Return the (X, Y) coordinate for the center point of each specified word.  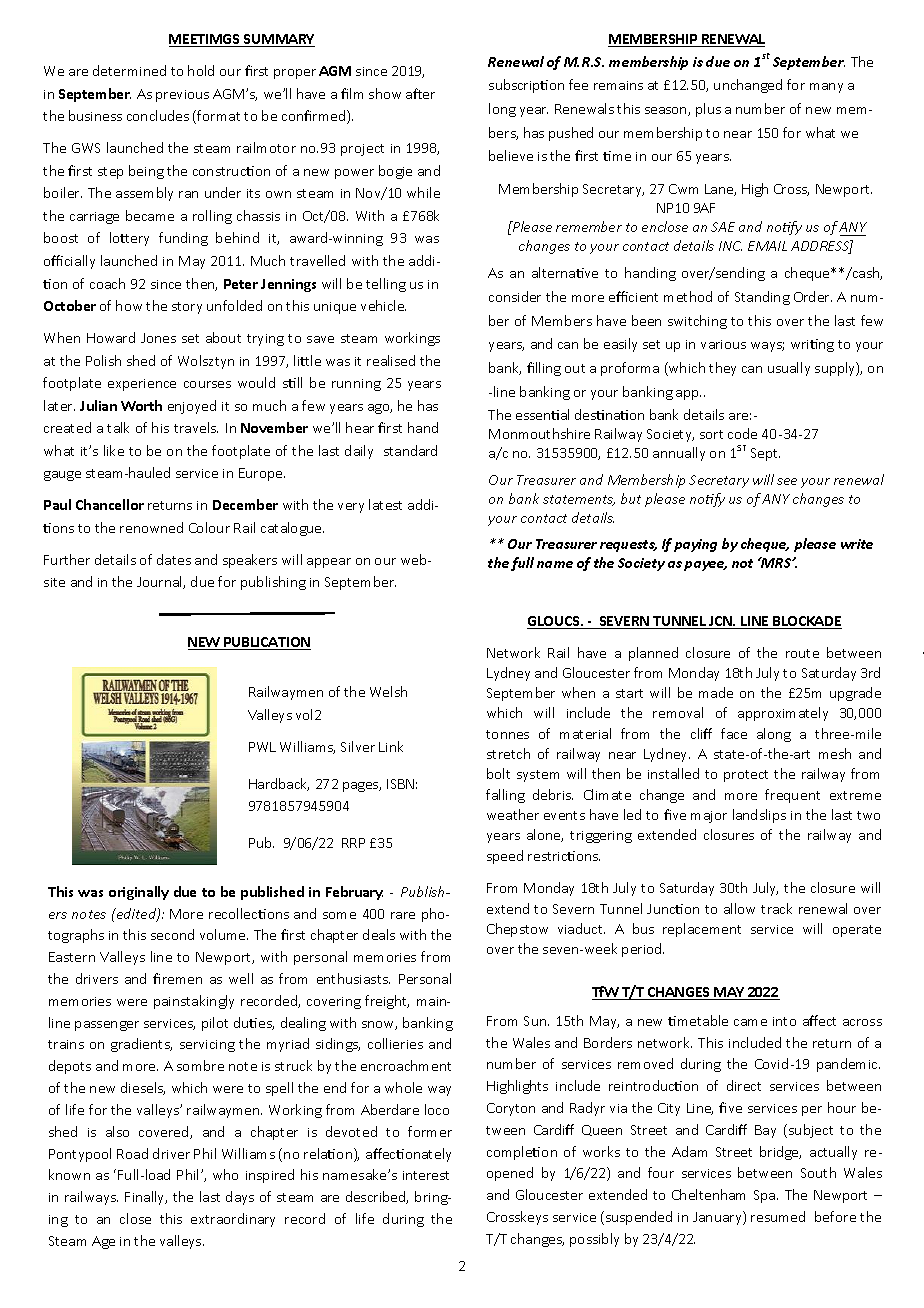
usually (789, 369)
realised (391, 360)
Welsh (388, 691)
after (420, 93)
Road (132, 1153)
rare (403, 915)
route (802, 653)
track (776, 908)
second (172, 934)
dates (174, 559)
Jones (158, 338)
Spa (764, 1196)
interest (426, 1175)
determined (129, 70)
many (826, 88)
